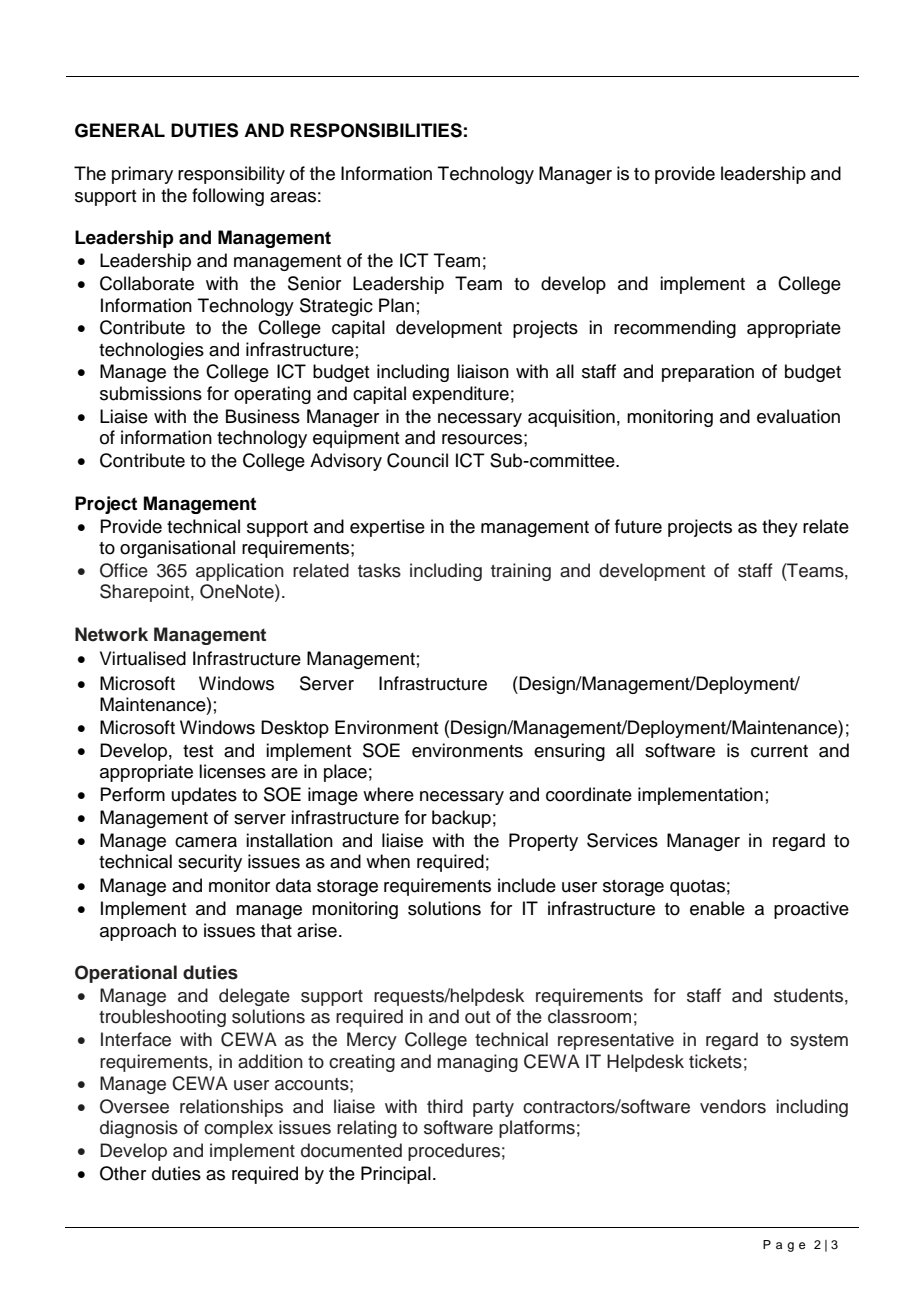 Image resolution: width=924 pixels, height=1308 pixels. I want to click on current, so click(779, 751).
